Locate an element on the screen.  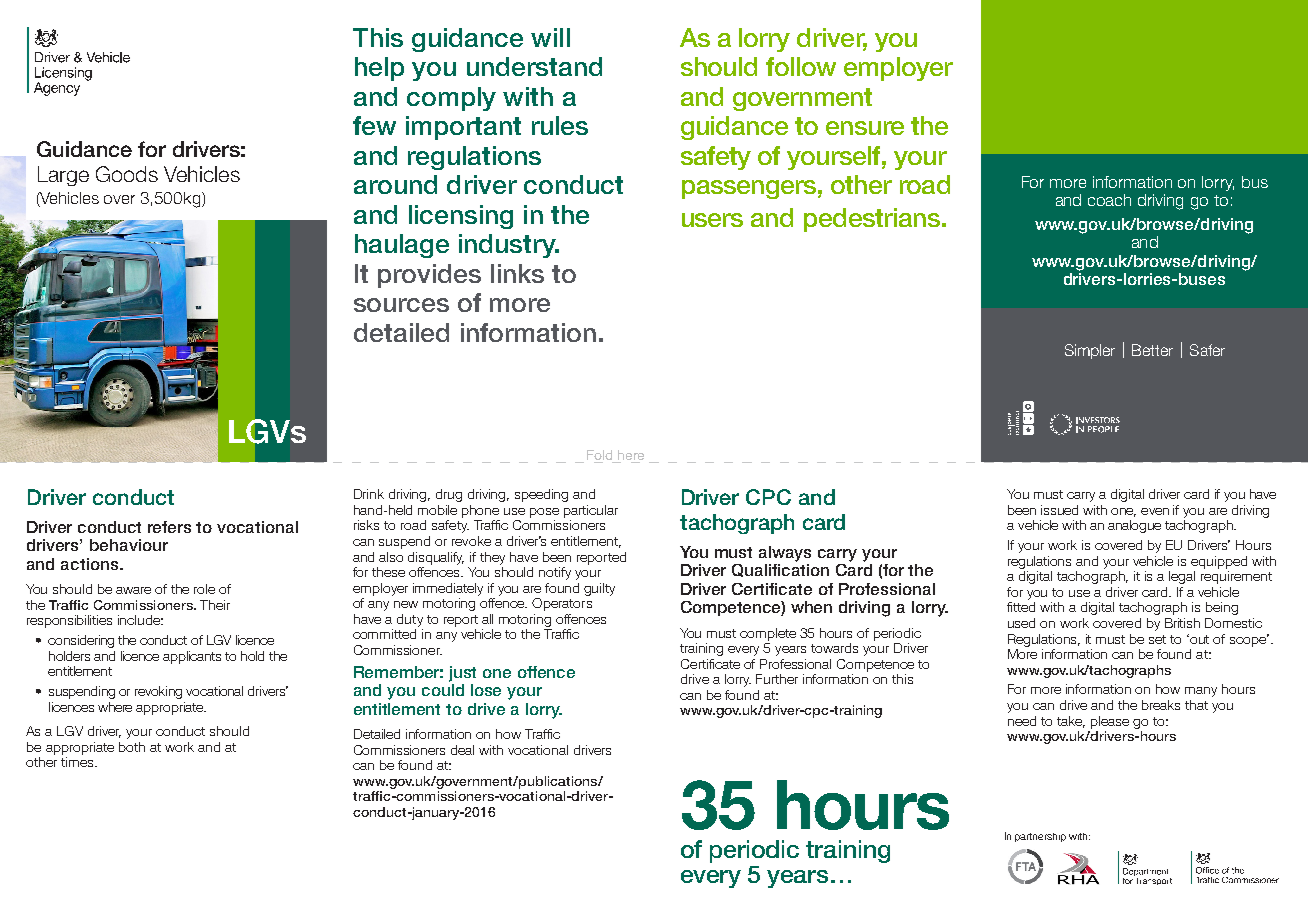
understand is located at coordinates (534, 66).
